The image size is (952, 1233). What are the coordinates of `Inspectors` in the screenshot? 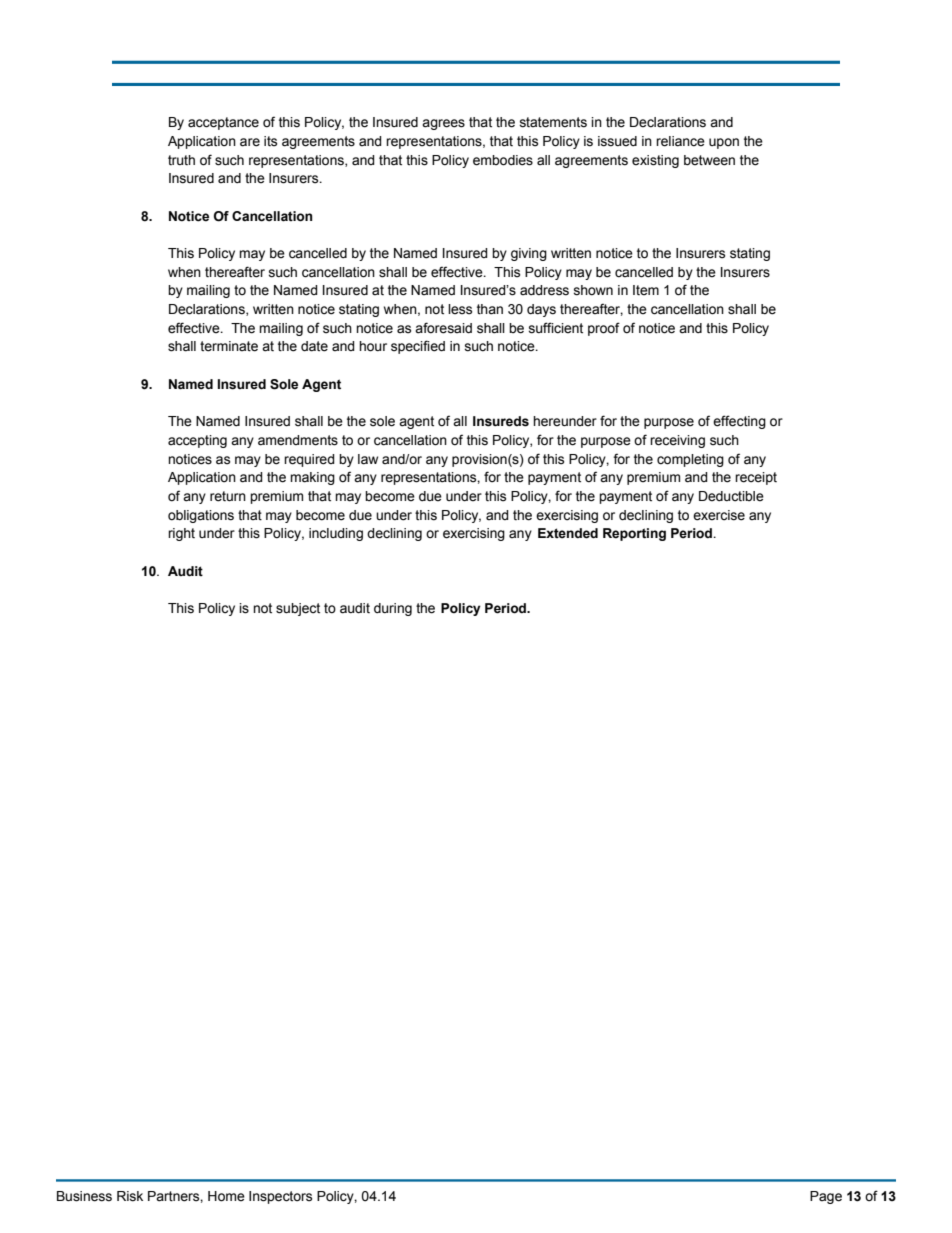 It's located at (280, 1197).
